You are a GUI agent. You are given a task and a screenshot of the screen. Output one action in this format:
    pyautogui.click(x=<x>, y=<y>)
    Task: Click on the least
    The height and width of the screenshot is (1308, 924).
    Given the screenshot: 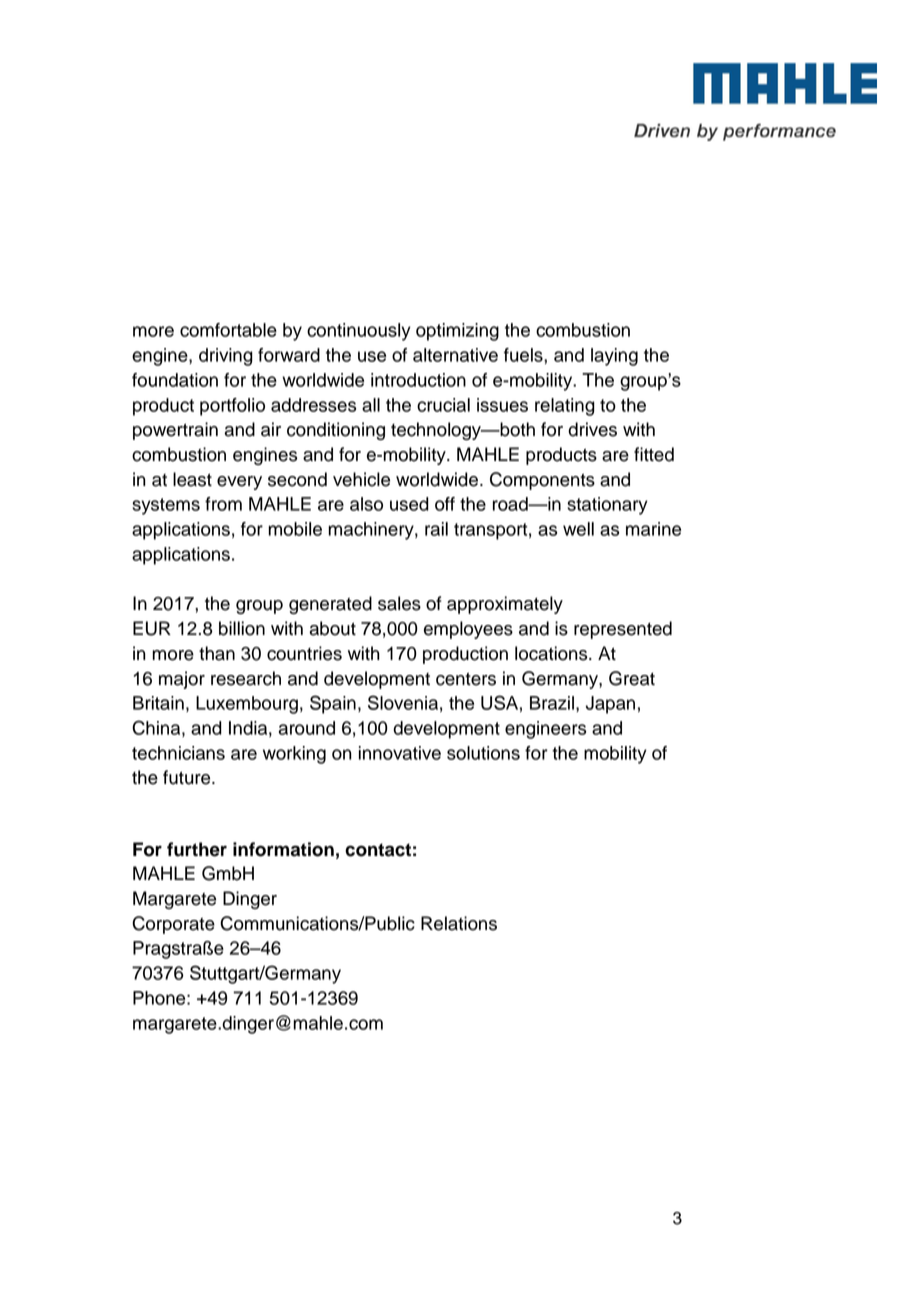 What is the action you would take?
    pyautogui.click(x=192, y=479)
